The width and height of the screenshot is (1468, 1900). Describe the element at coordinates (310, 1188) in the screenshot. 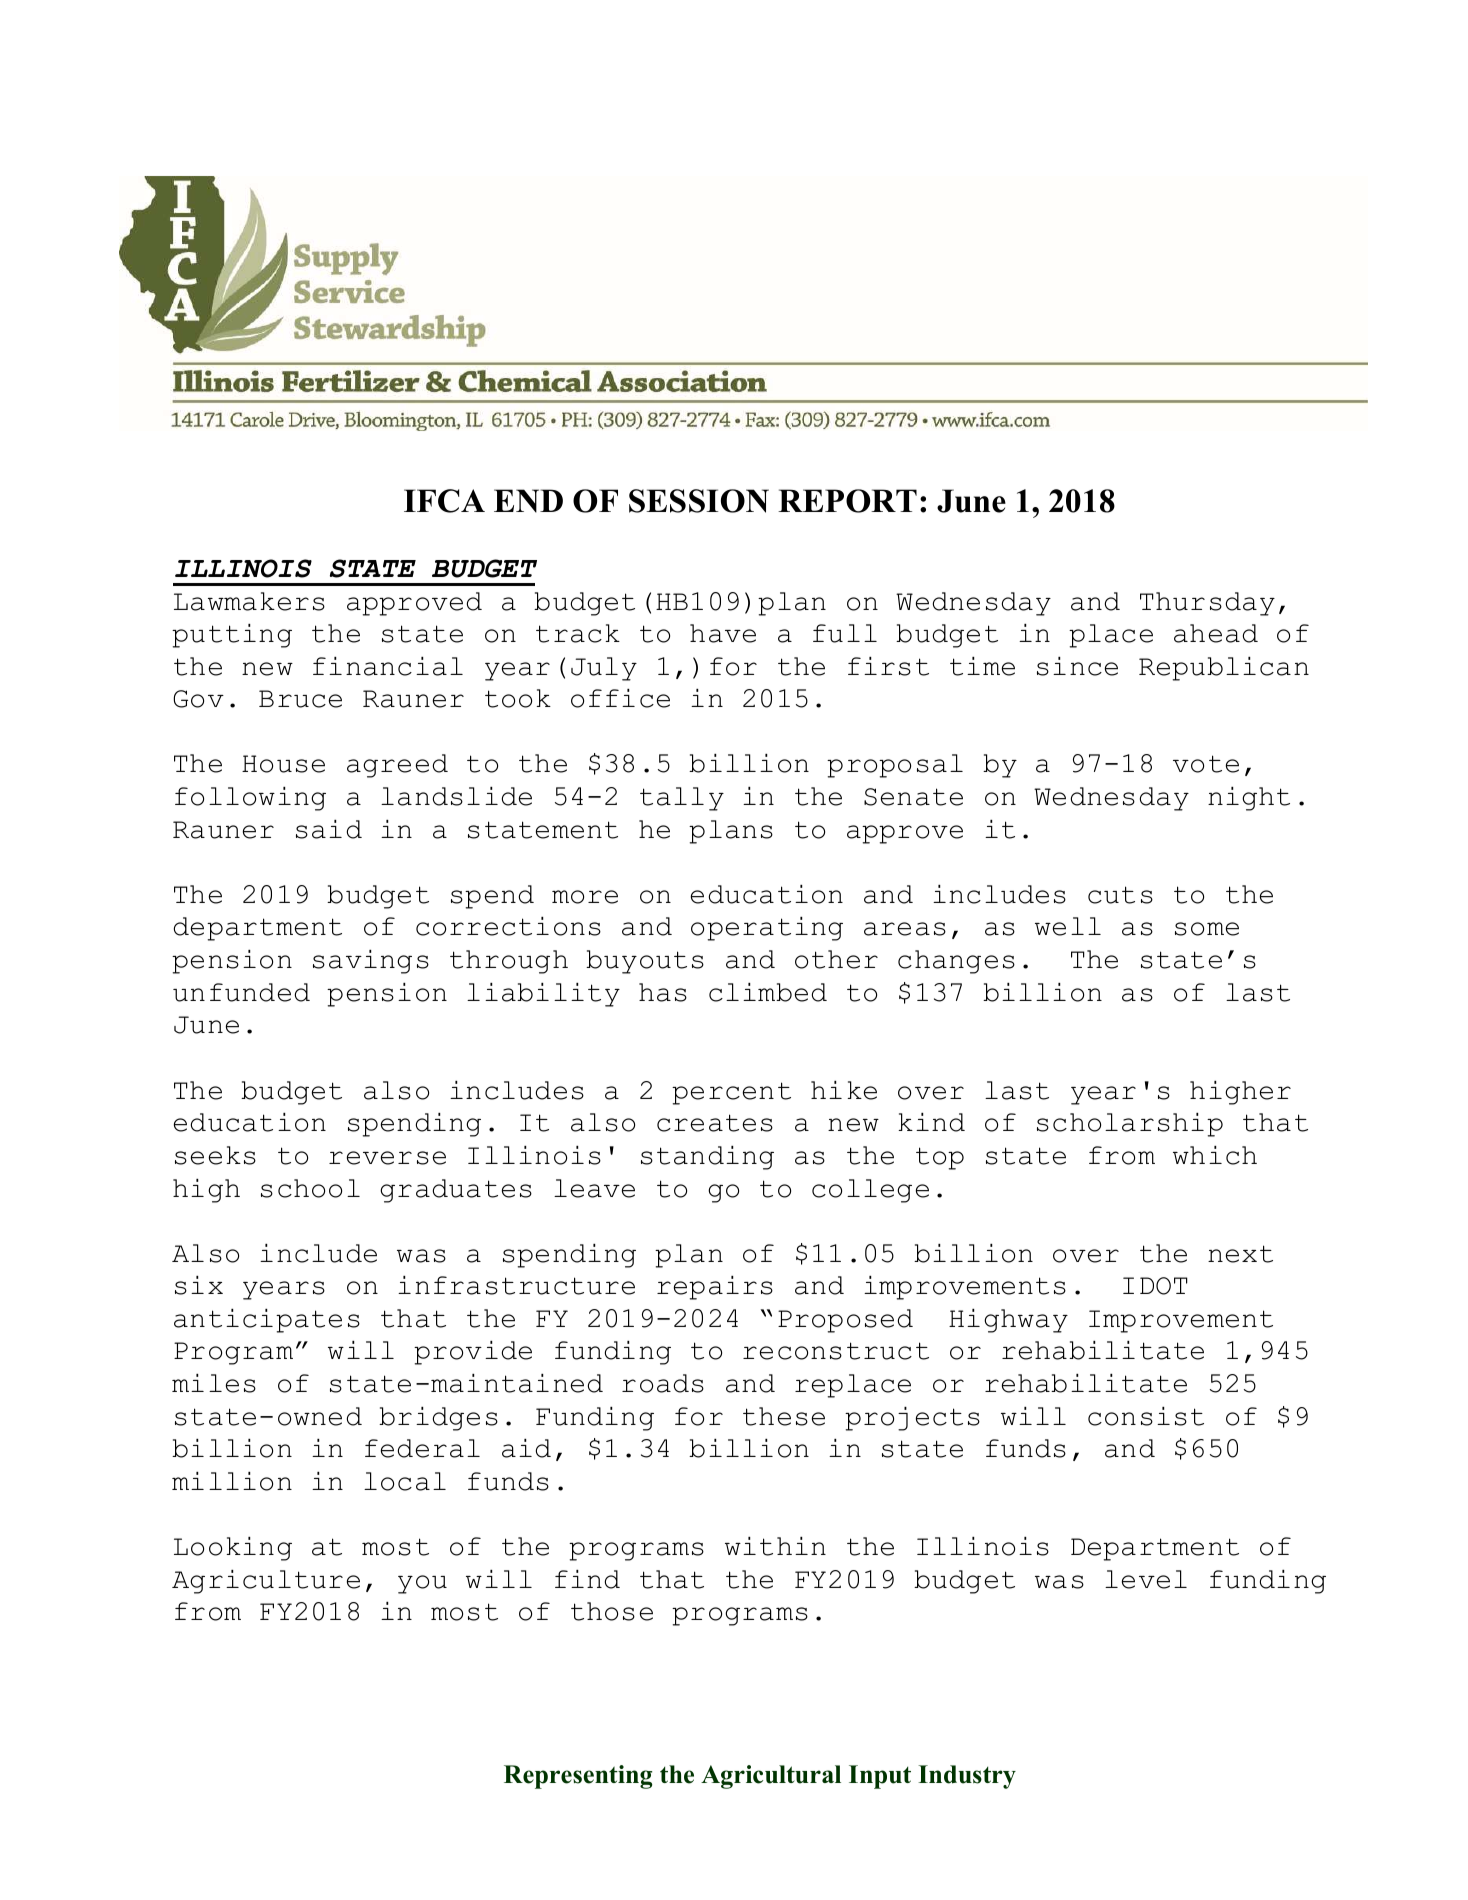

I see `school` at that location.
